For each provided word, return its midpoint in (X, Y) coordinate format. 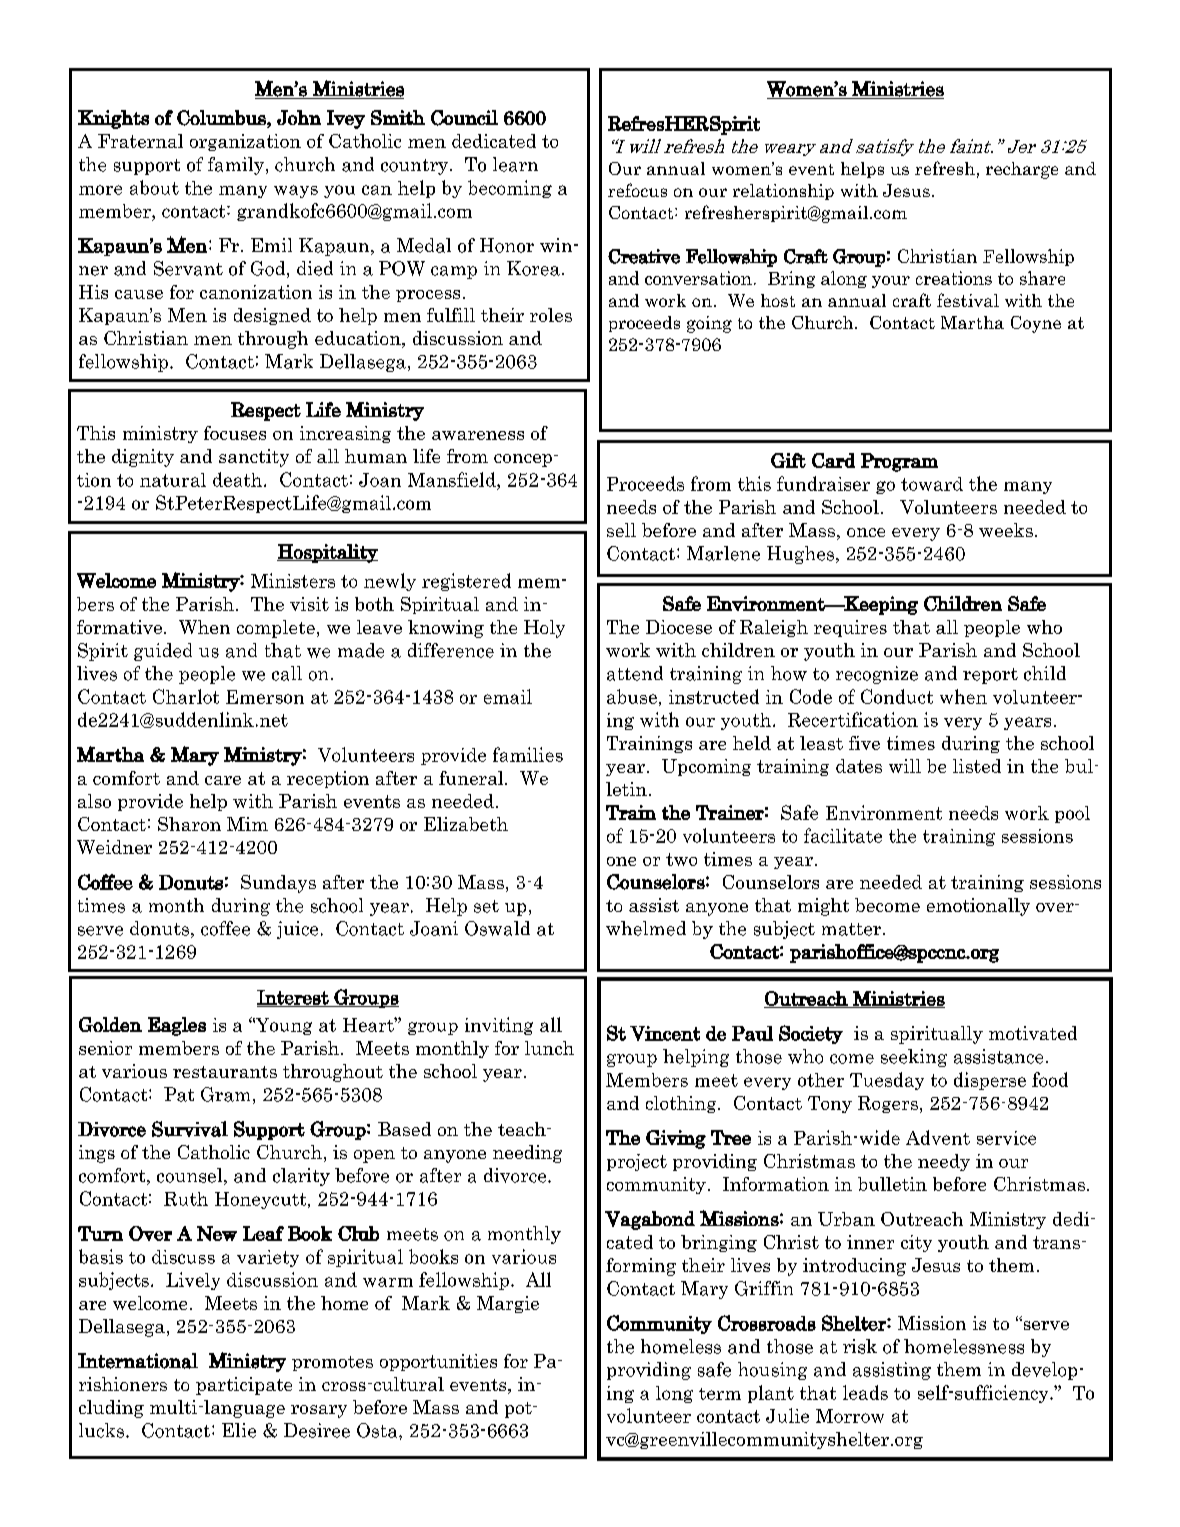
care (223, 780)
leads (865, 1392)
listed (977, 766)
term (720, 1394)
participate (244, 1386)
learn (515, 164)
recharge (1022, 170)
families (528, 754)
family (236, 166)
